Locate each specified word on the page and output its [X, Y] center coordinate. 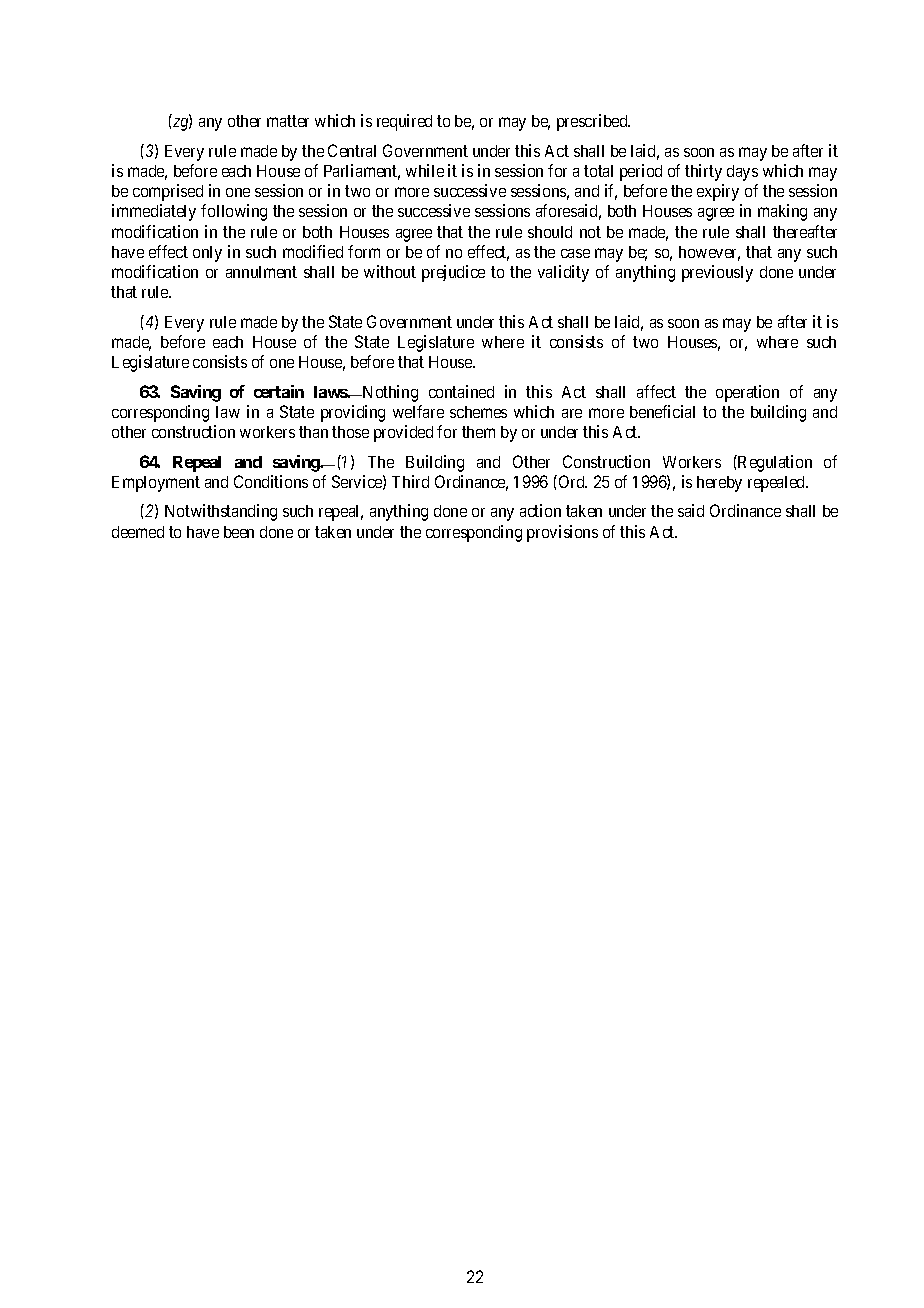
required [404, 122]
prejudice [453, 273]
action [540, 510]
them [478, 432]
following [234, 212]
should [550, 232]
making [782, 212]
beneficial [662, 411]
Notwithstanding [221, 512]
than [313, 432]
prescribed [593, 122]
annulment [261, 272]
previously [717, 273]
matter [288, 121]
